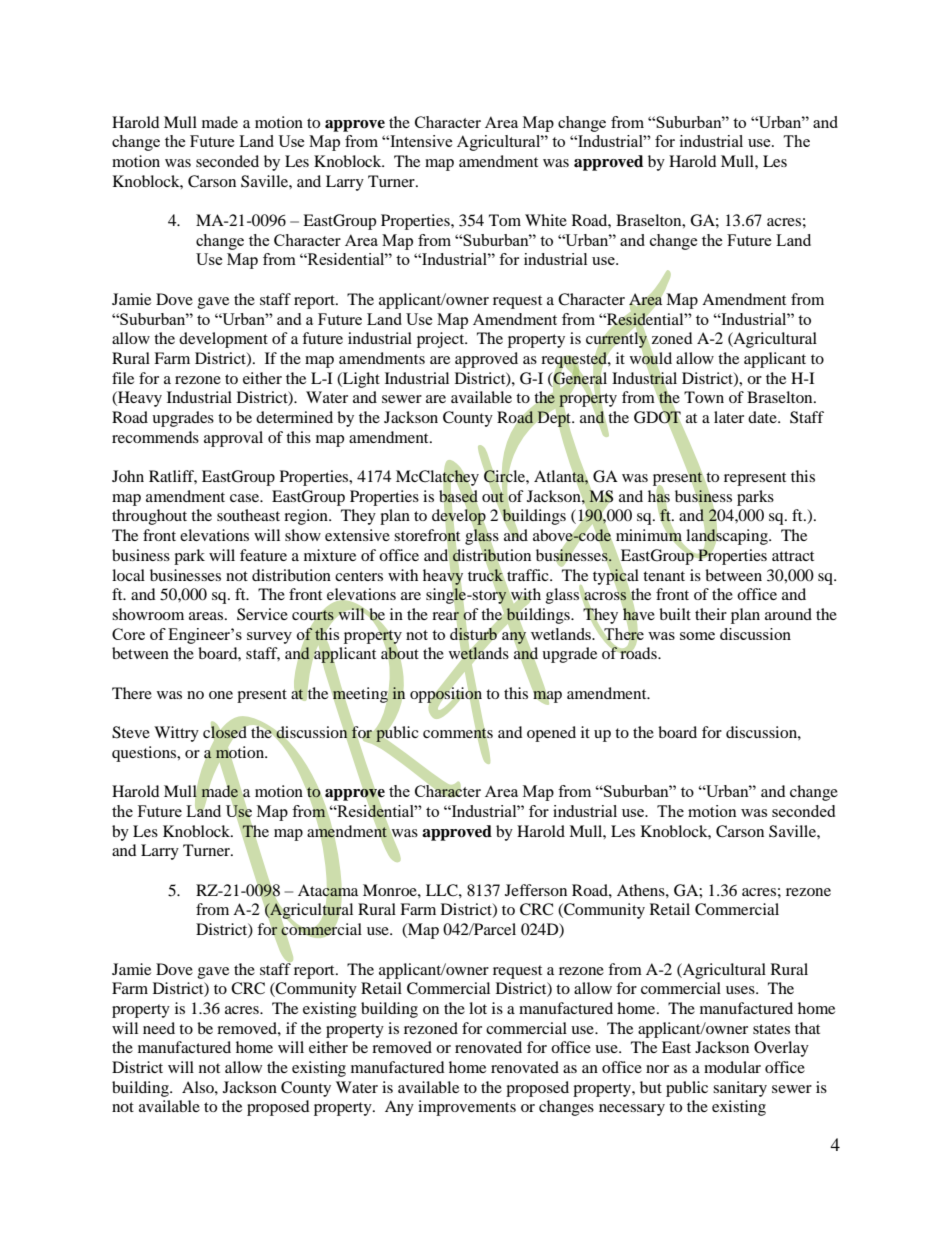 This document has width=952, height=1233. I want to click on need, so click(159, 1028).
